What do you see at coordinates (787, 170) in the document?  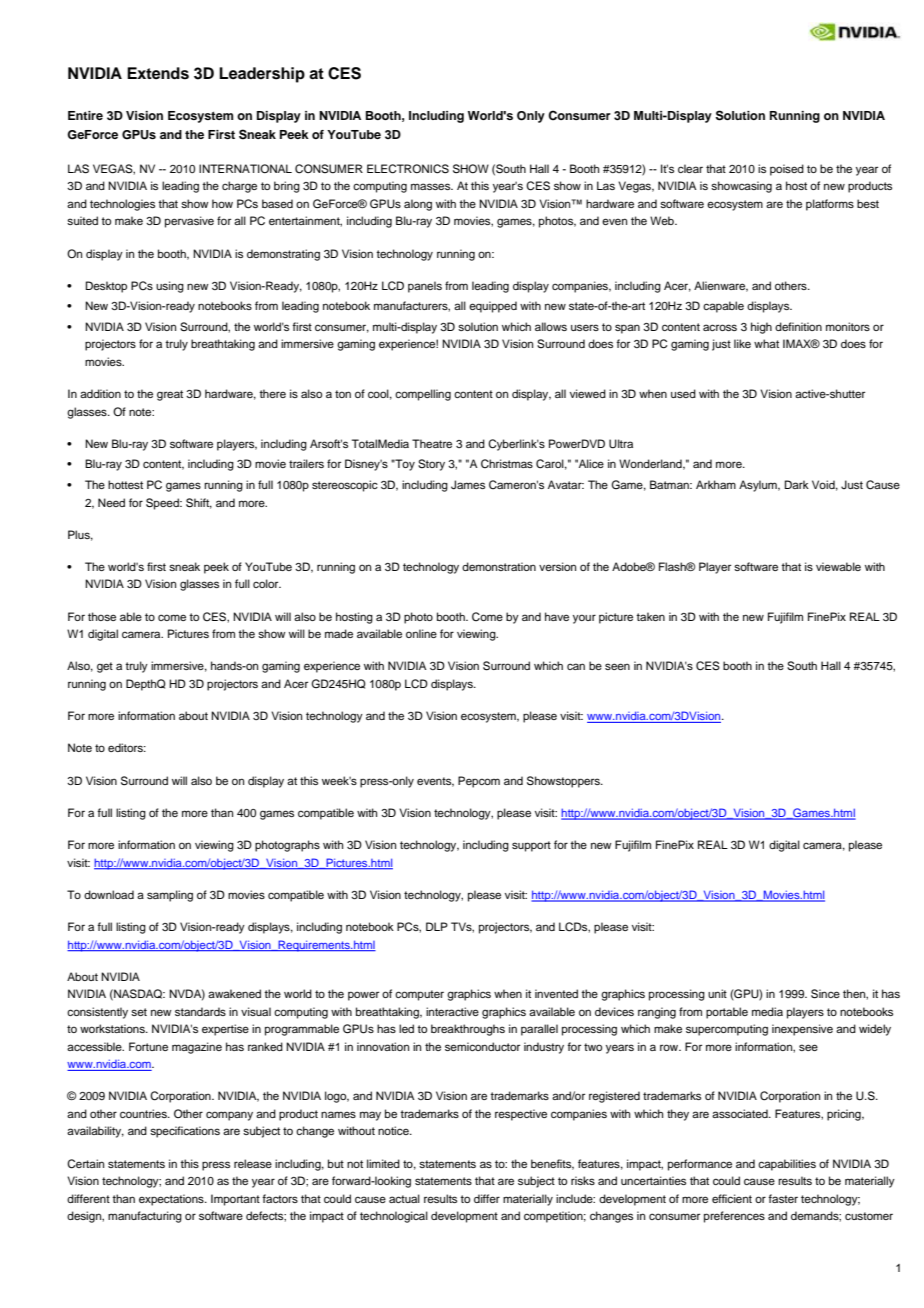 I see `poised` at bounding box center [787, 170].
